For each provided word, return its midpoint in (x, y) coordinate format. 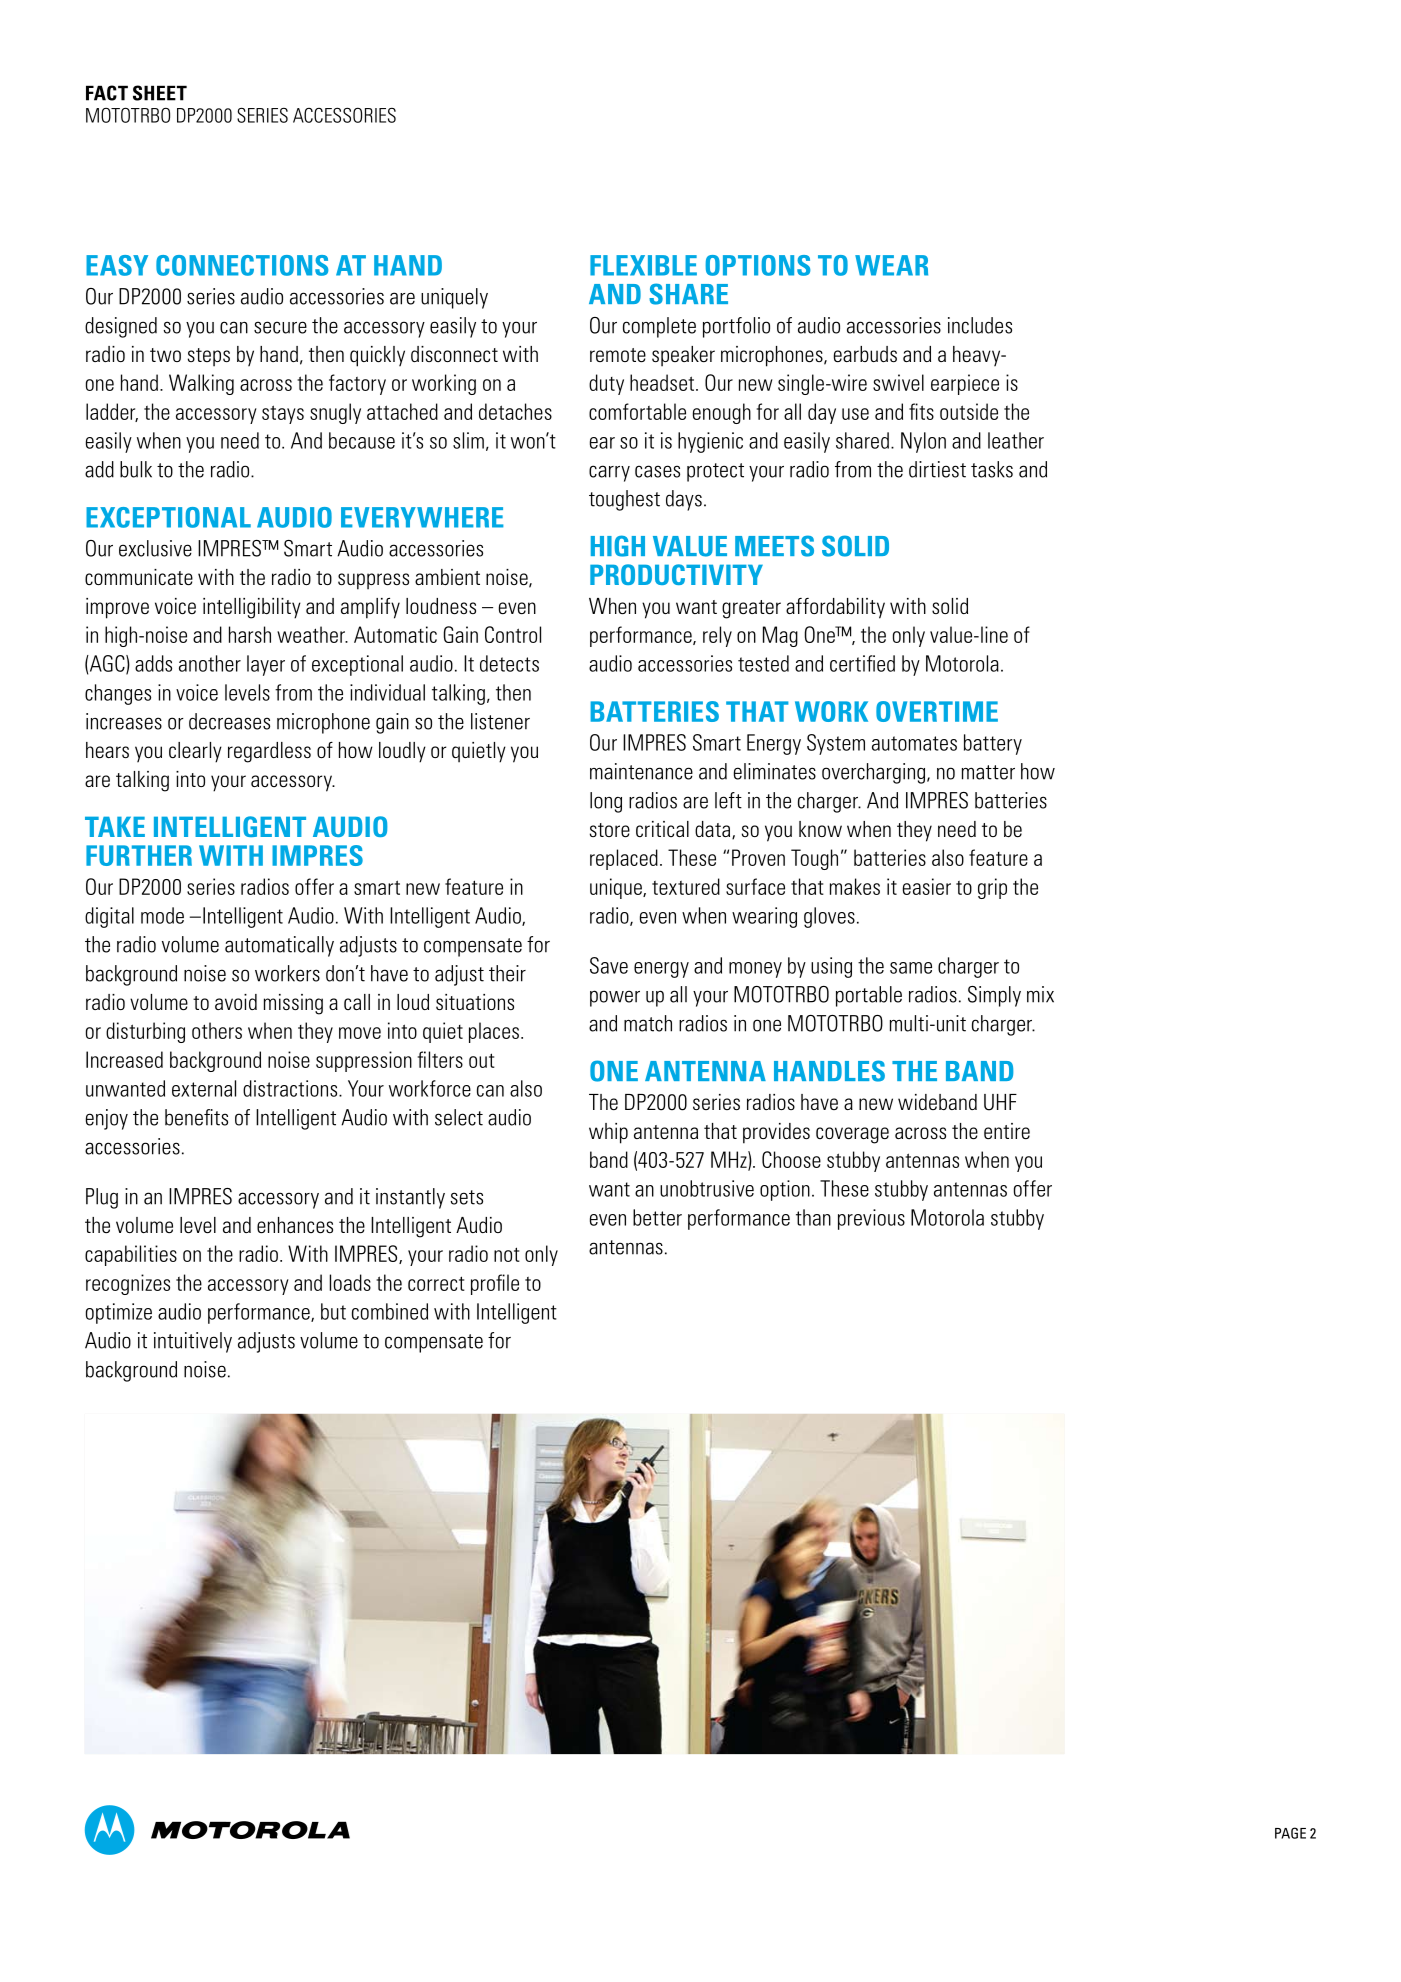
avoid (236, 1002)
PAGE (1290, 1833)
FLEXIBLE (643, 265)
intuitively (193, 1342)
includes (980, 325)
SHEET (160, 93)
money (755, 970)
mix (1040, 994)
